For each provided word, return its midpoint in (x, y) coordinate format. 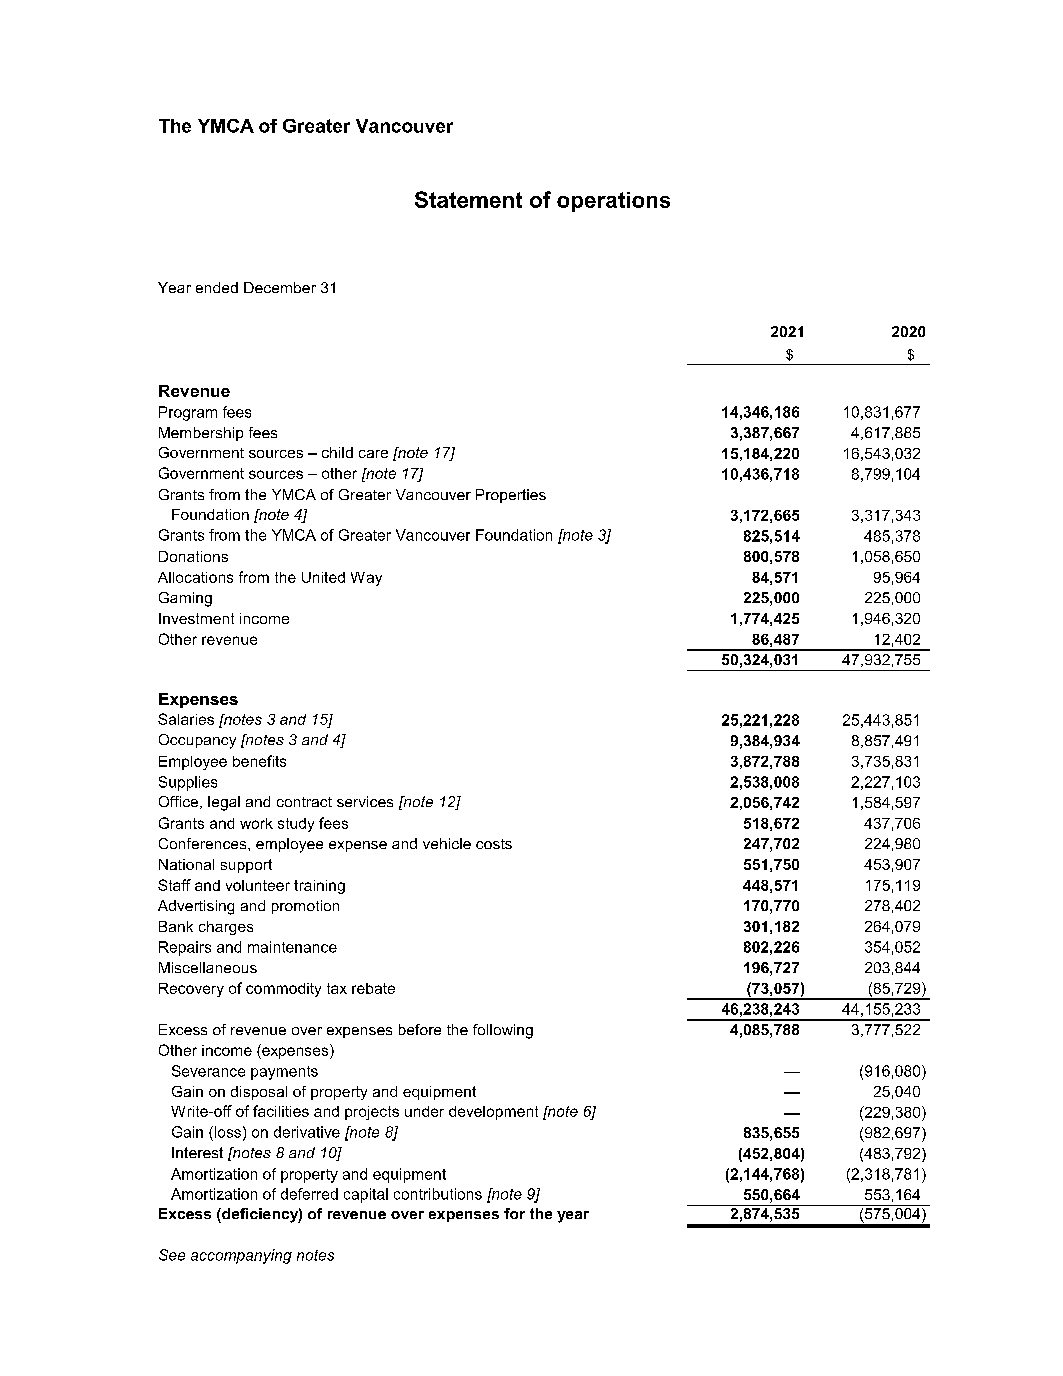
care (373, 454)
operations (613, 202)
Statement (468, 199)
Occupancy (197, 741)
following (503, 1031)
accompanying (241, 1256)
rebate (373, 988)
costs (494, 844)
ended (217, 287)
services (365, 801)
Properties (511, 496)
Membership (201, 434)
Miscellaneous (208, 967)
